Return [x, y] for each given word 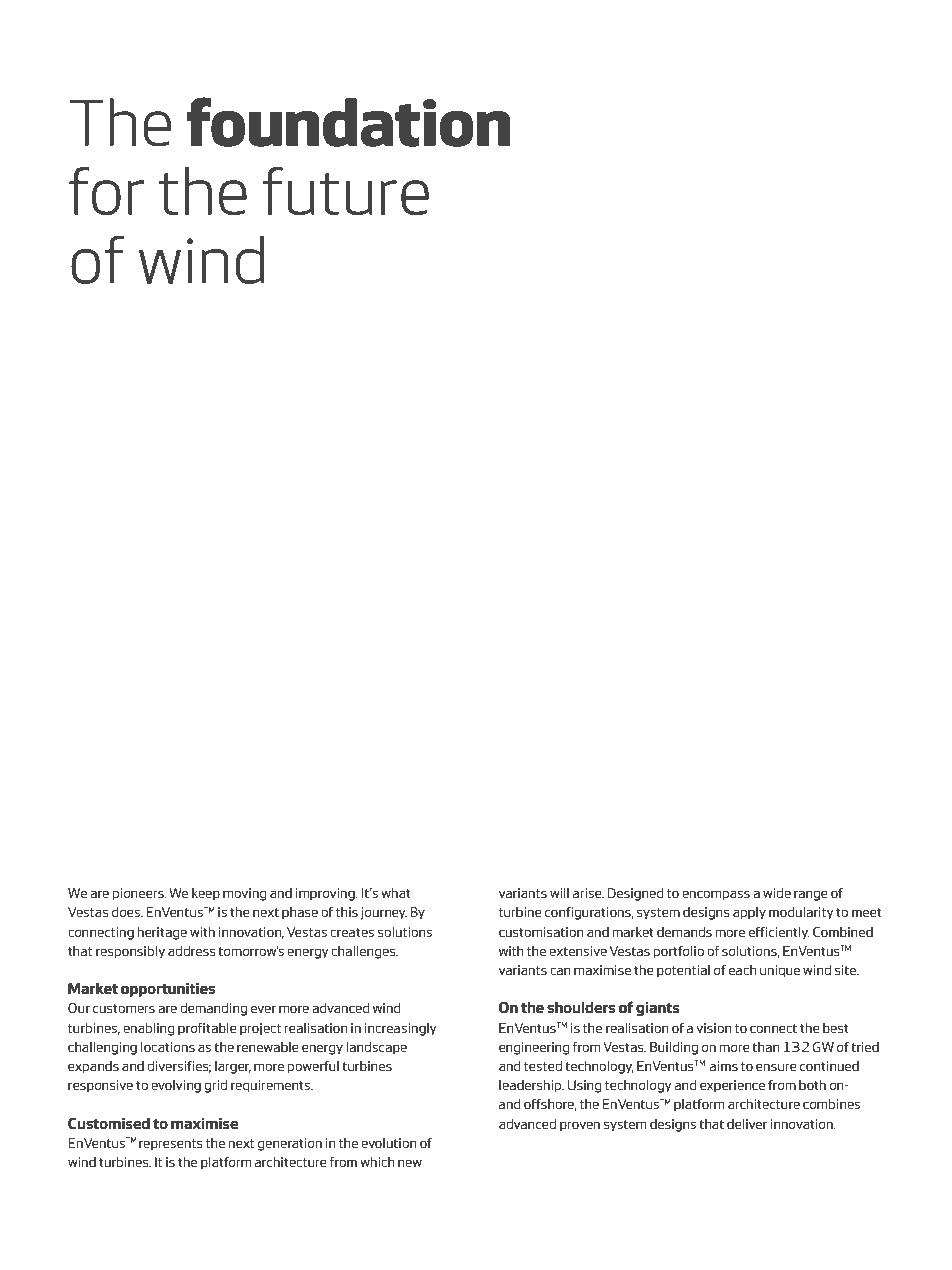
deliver [747, 1124]
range [811, 895]
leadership [531, 1086]
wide [777, 893]
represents [171, 1145]
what [396, 893]
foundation [348, 122]
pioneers [139, 894]
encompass [716, 895]
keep [206, 894]
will [559, 893]
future [346, 191]
